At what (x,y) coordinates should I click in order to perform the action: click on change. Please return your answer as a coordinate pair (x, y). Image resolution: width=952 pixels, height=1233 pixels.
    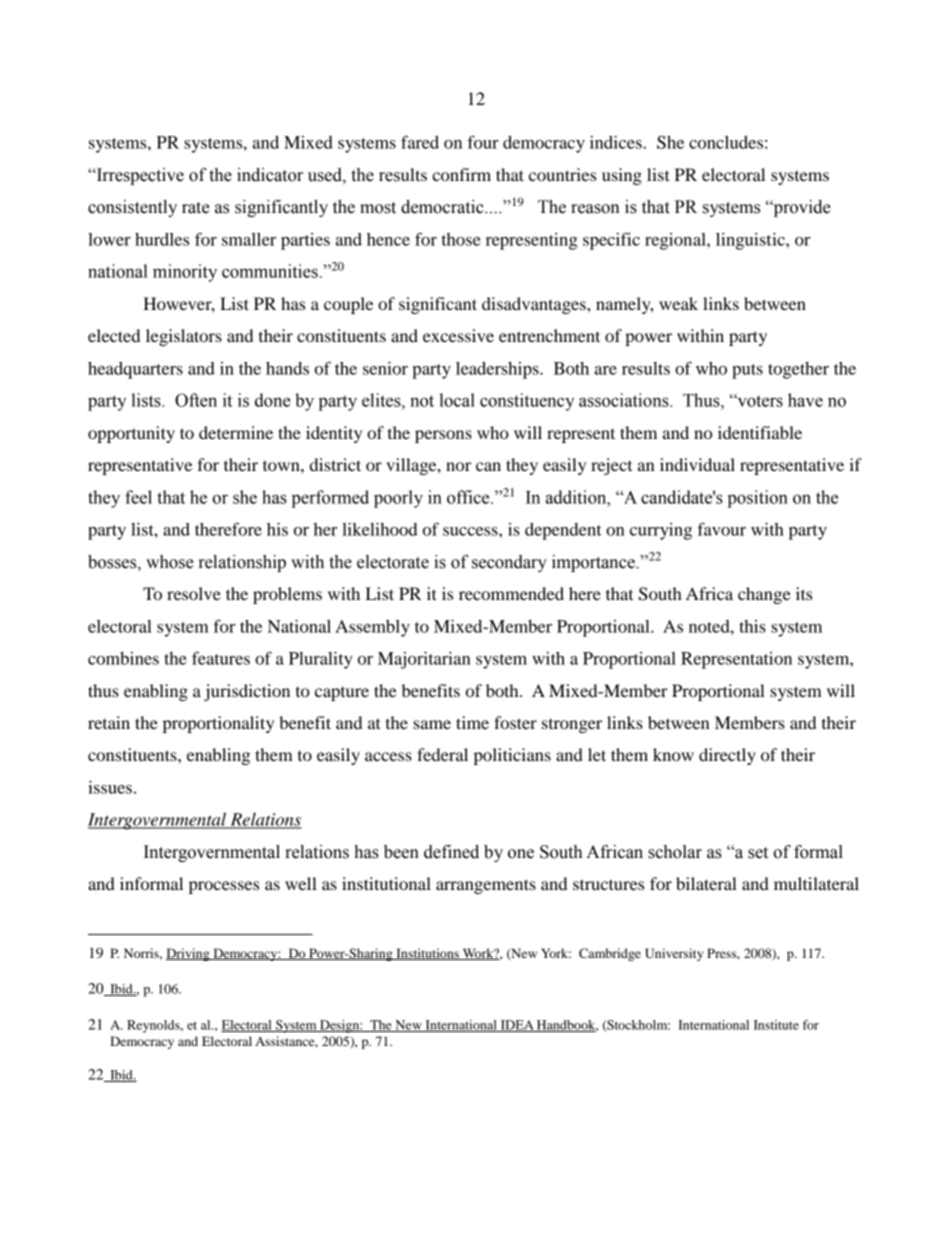
    Looking at the image, I should click on (764, 595).
